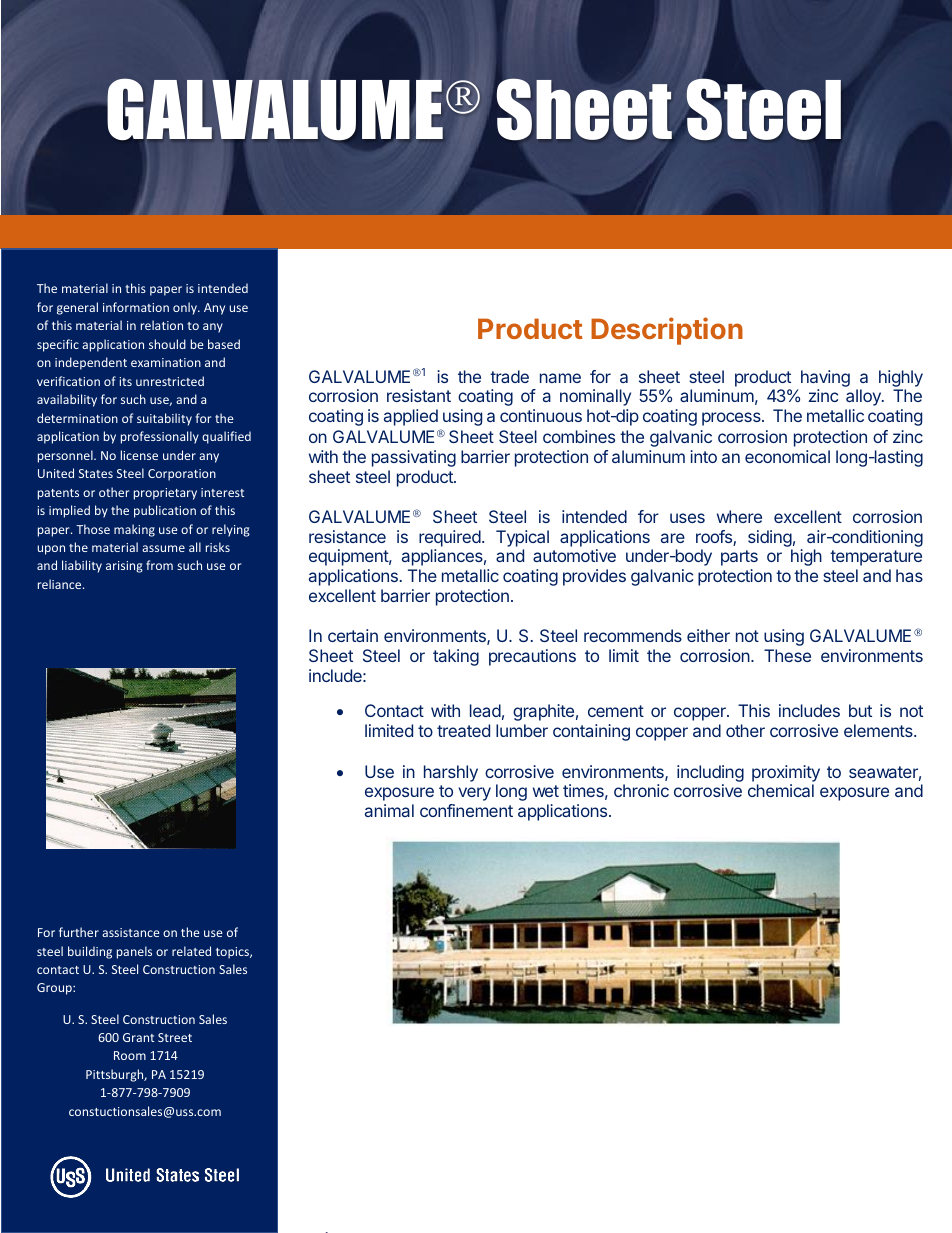 The image size is (952, 1233). Describe the element at coordinates (162, 325) in the screenshot. I see `relation` at that location.
